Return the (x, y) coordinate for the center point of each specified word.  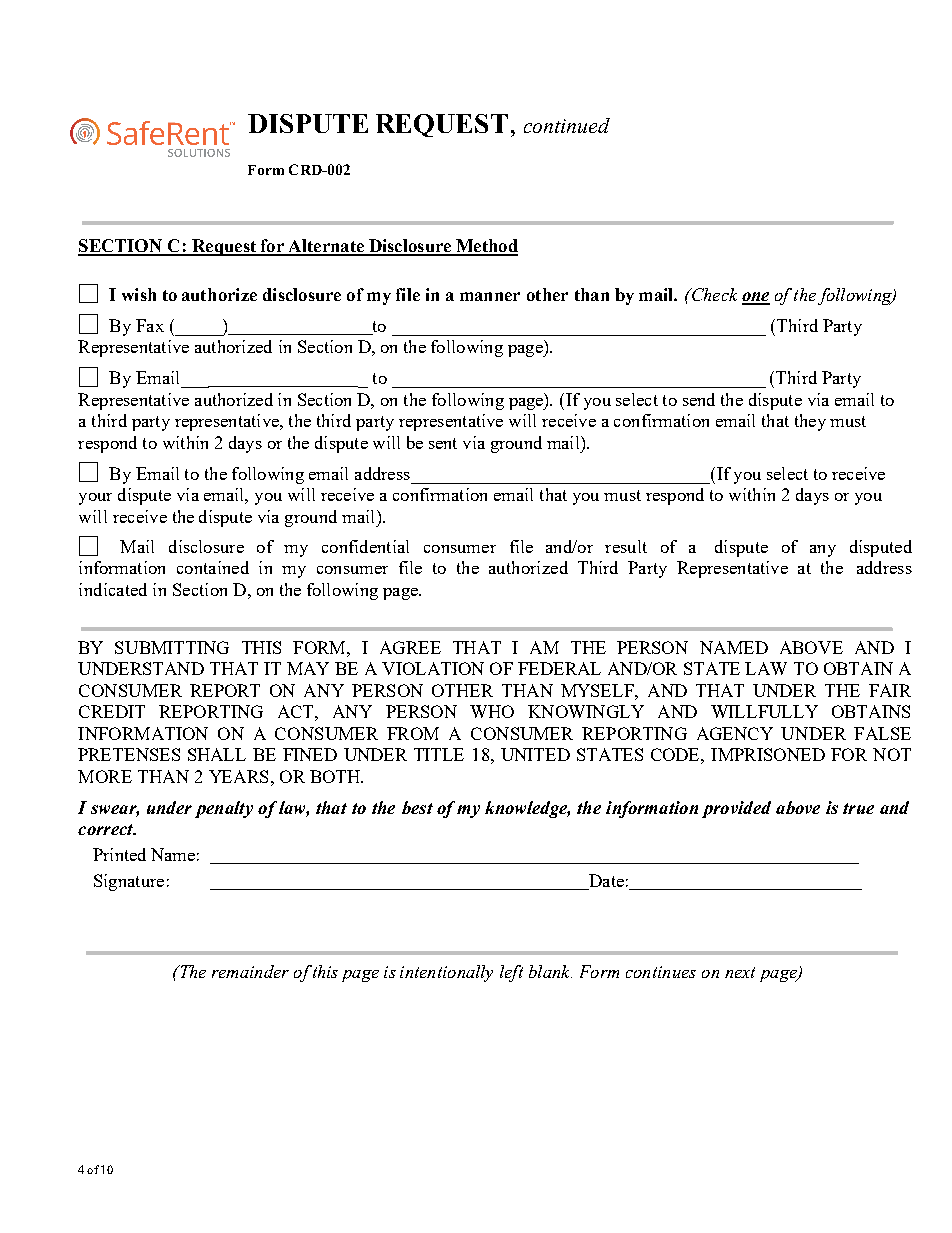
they (810, 422)
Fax (150, 325)
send (699, 399)
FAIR (890, 690)
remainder (250, 971)
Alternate (326, 247)
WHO (492, 711)
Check (713, 294)
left (511, 973)
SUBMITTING (172, 647)
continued (567, 125)
